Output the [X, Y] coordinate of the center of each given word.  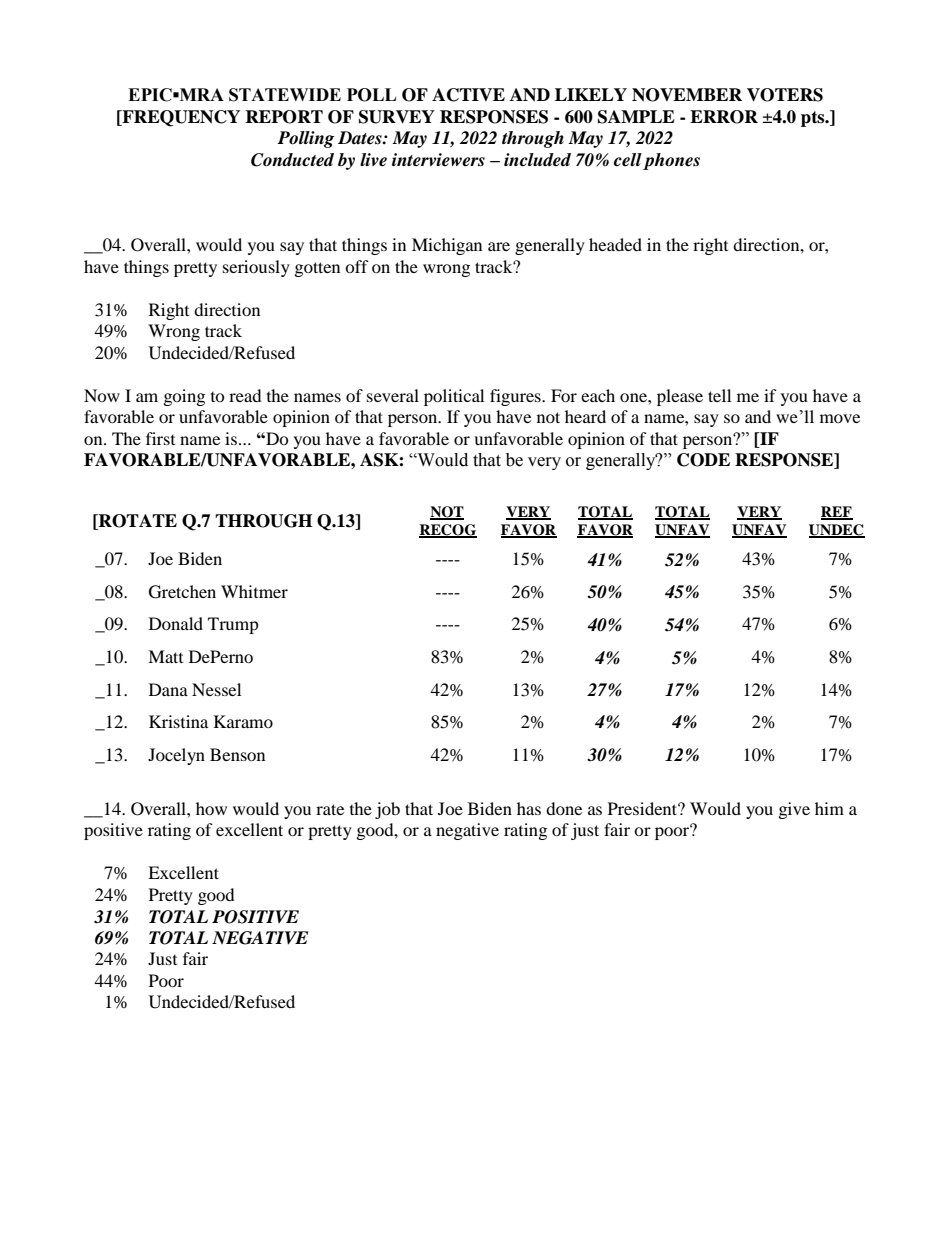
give [794, 810]
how [211, 808]
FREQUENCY [180, 118]
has [529, 808]
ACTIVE [468, 95]
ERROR [724, 117]
